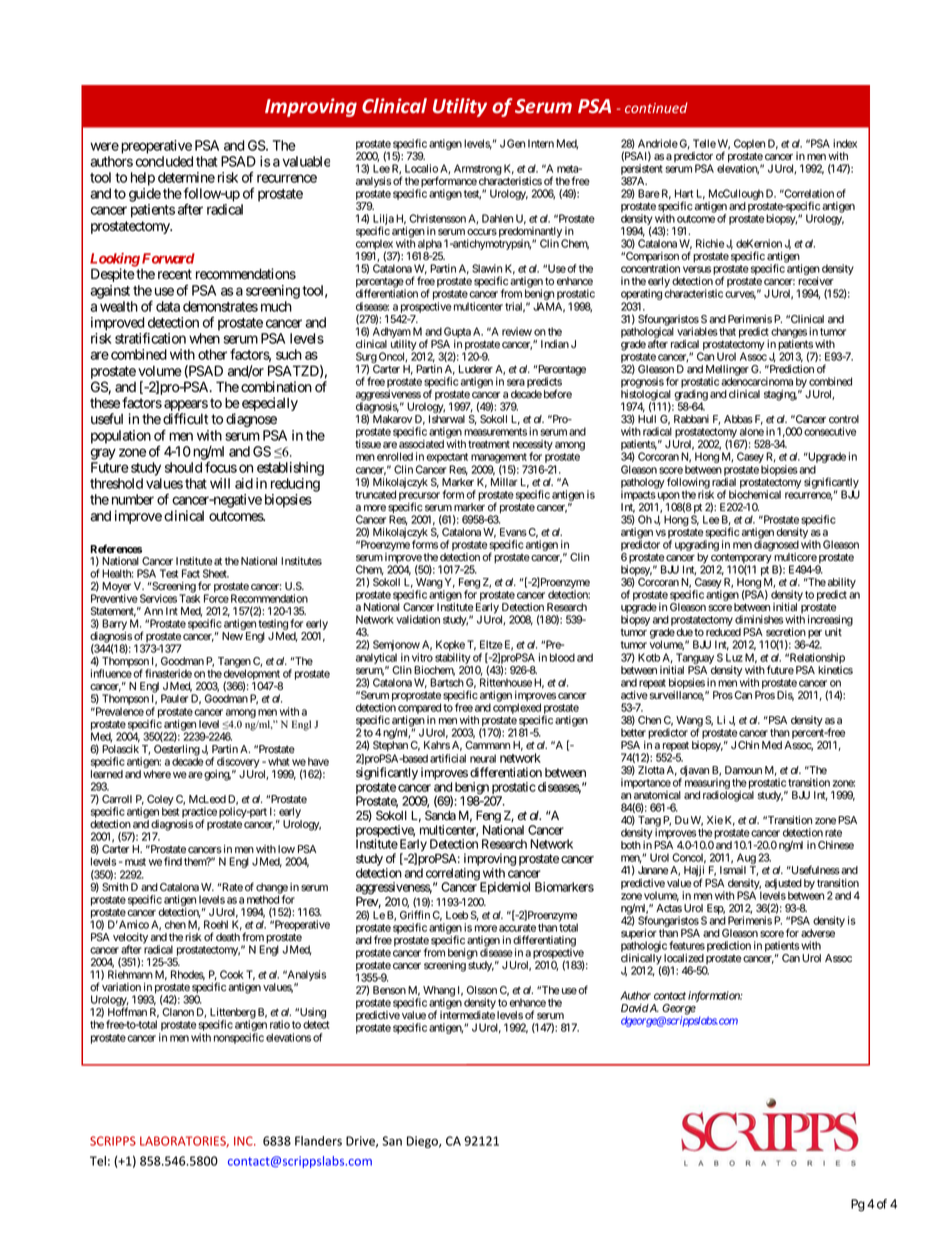 The width and height of the screenshot is (952, 1233). What do you see at coordinates (478, 171) in the screenshot?
I see `Armstrong` at bounding box center [478, 171].
